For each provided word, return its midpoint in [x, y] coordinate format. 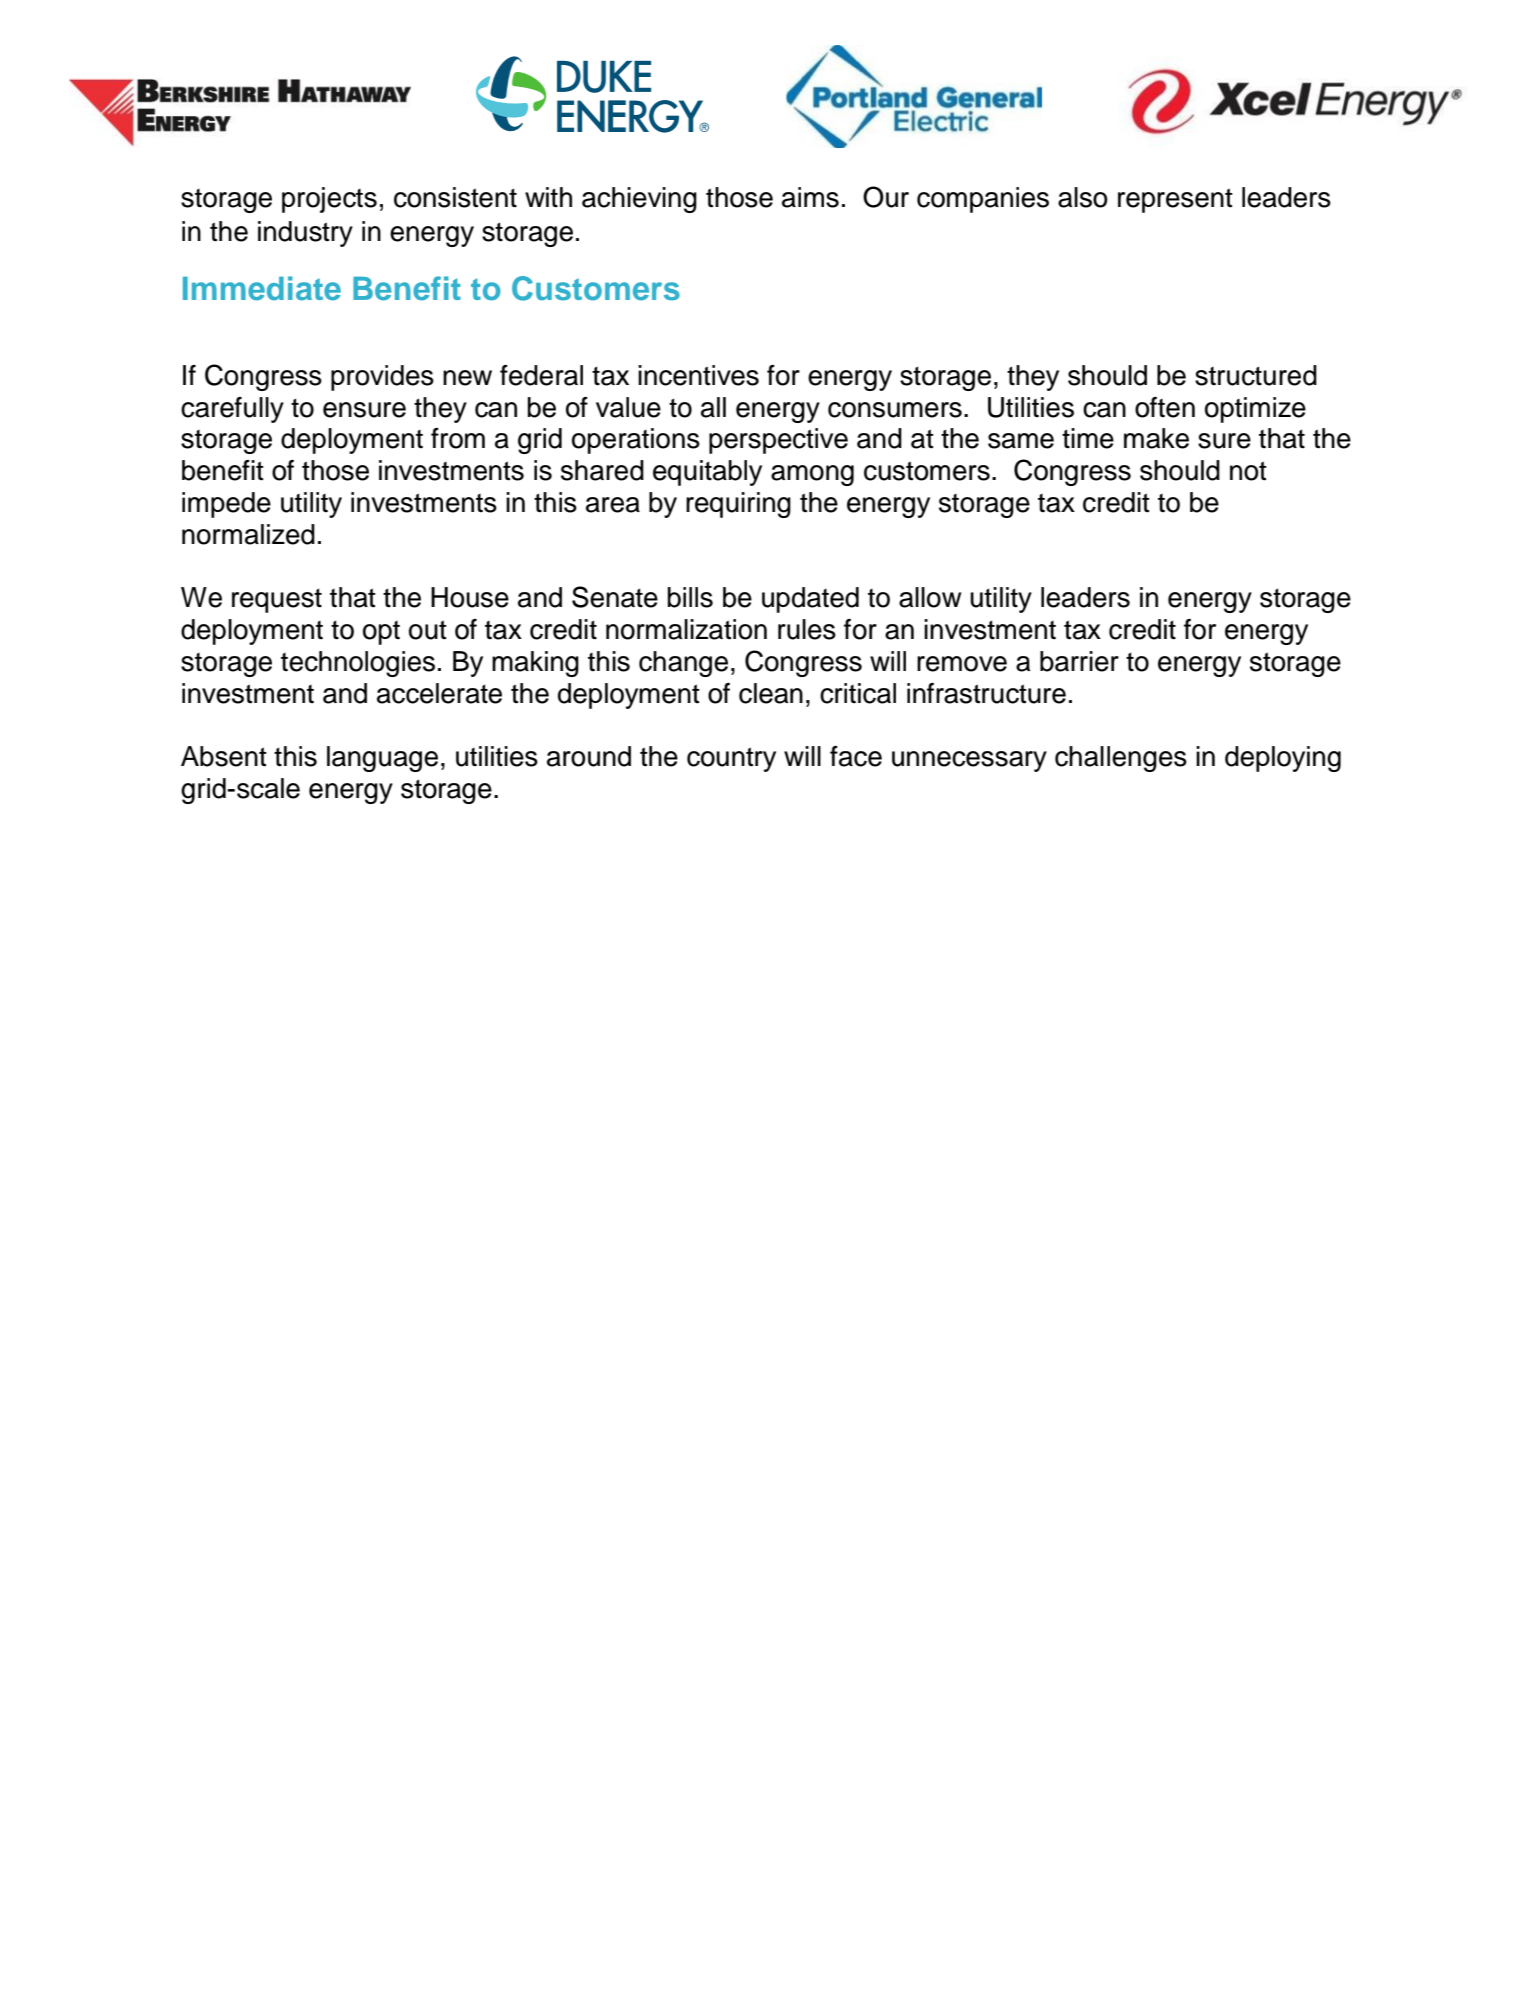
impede [226, 505]
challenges [1121, 759]
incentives [698, 375]
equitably [707, 473]
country [731, 759]
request [277, 600]
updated [810, 600]
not [1248, 471]
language [382, 759]
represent [1175, 200]
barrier [1079, 661]
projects [329, 200]
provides [382, 378]
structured [1256, 375]
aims [810, 197]
